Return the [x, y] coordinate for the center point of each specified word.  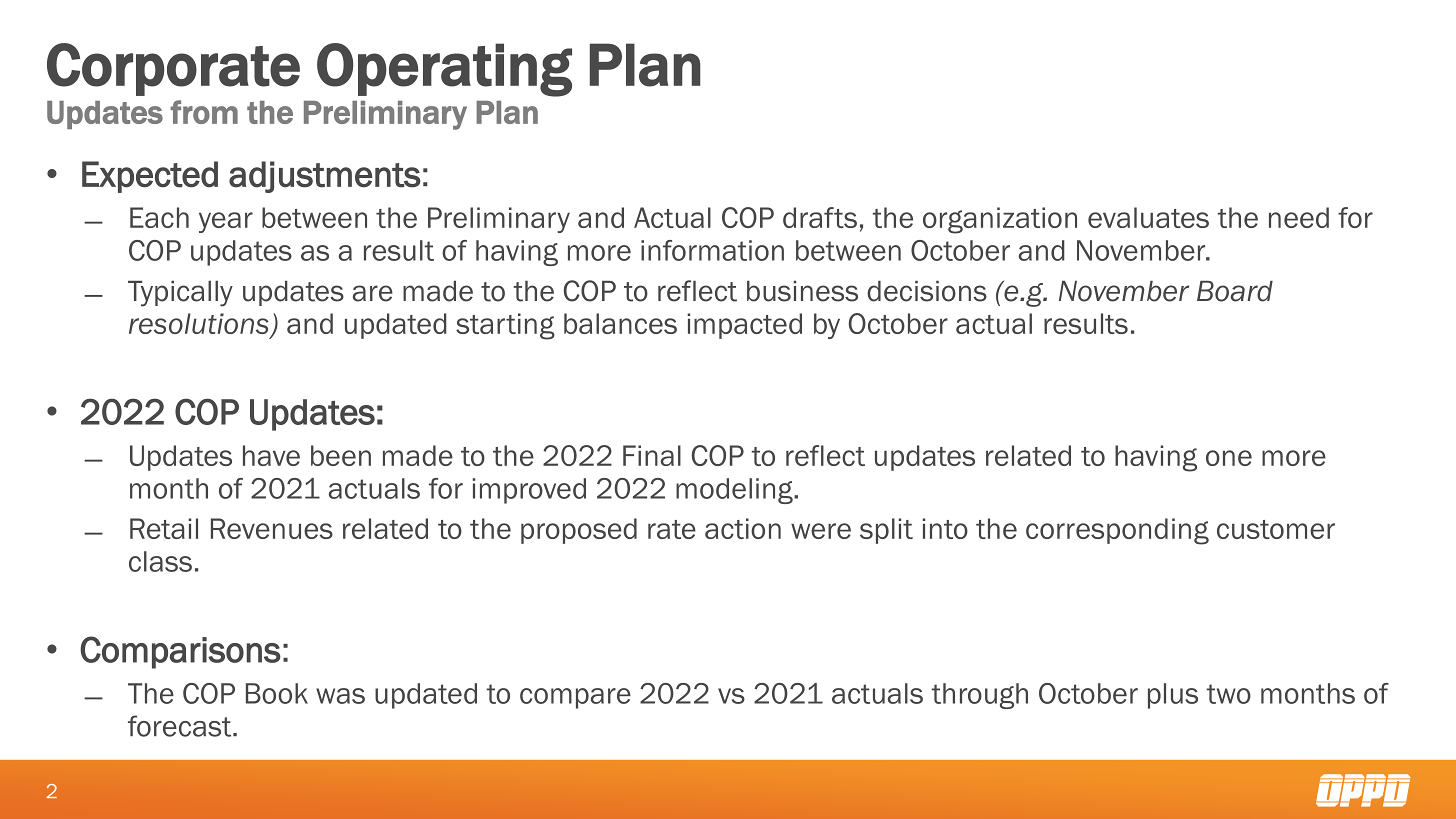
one [1229, 458]
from [204, 112]
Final [652, 455]
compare [575, 698]
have [271, 455]
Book [277, 693]
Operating [444, 70]
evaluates [1148, 217]
